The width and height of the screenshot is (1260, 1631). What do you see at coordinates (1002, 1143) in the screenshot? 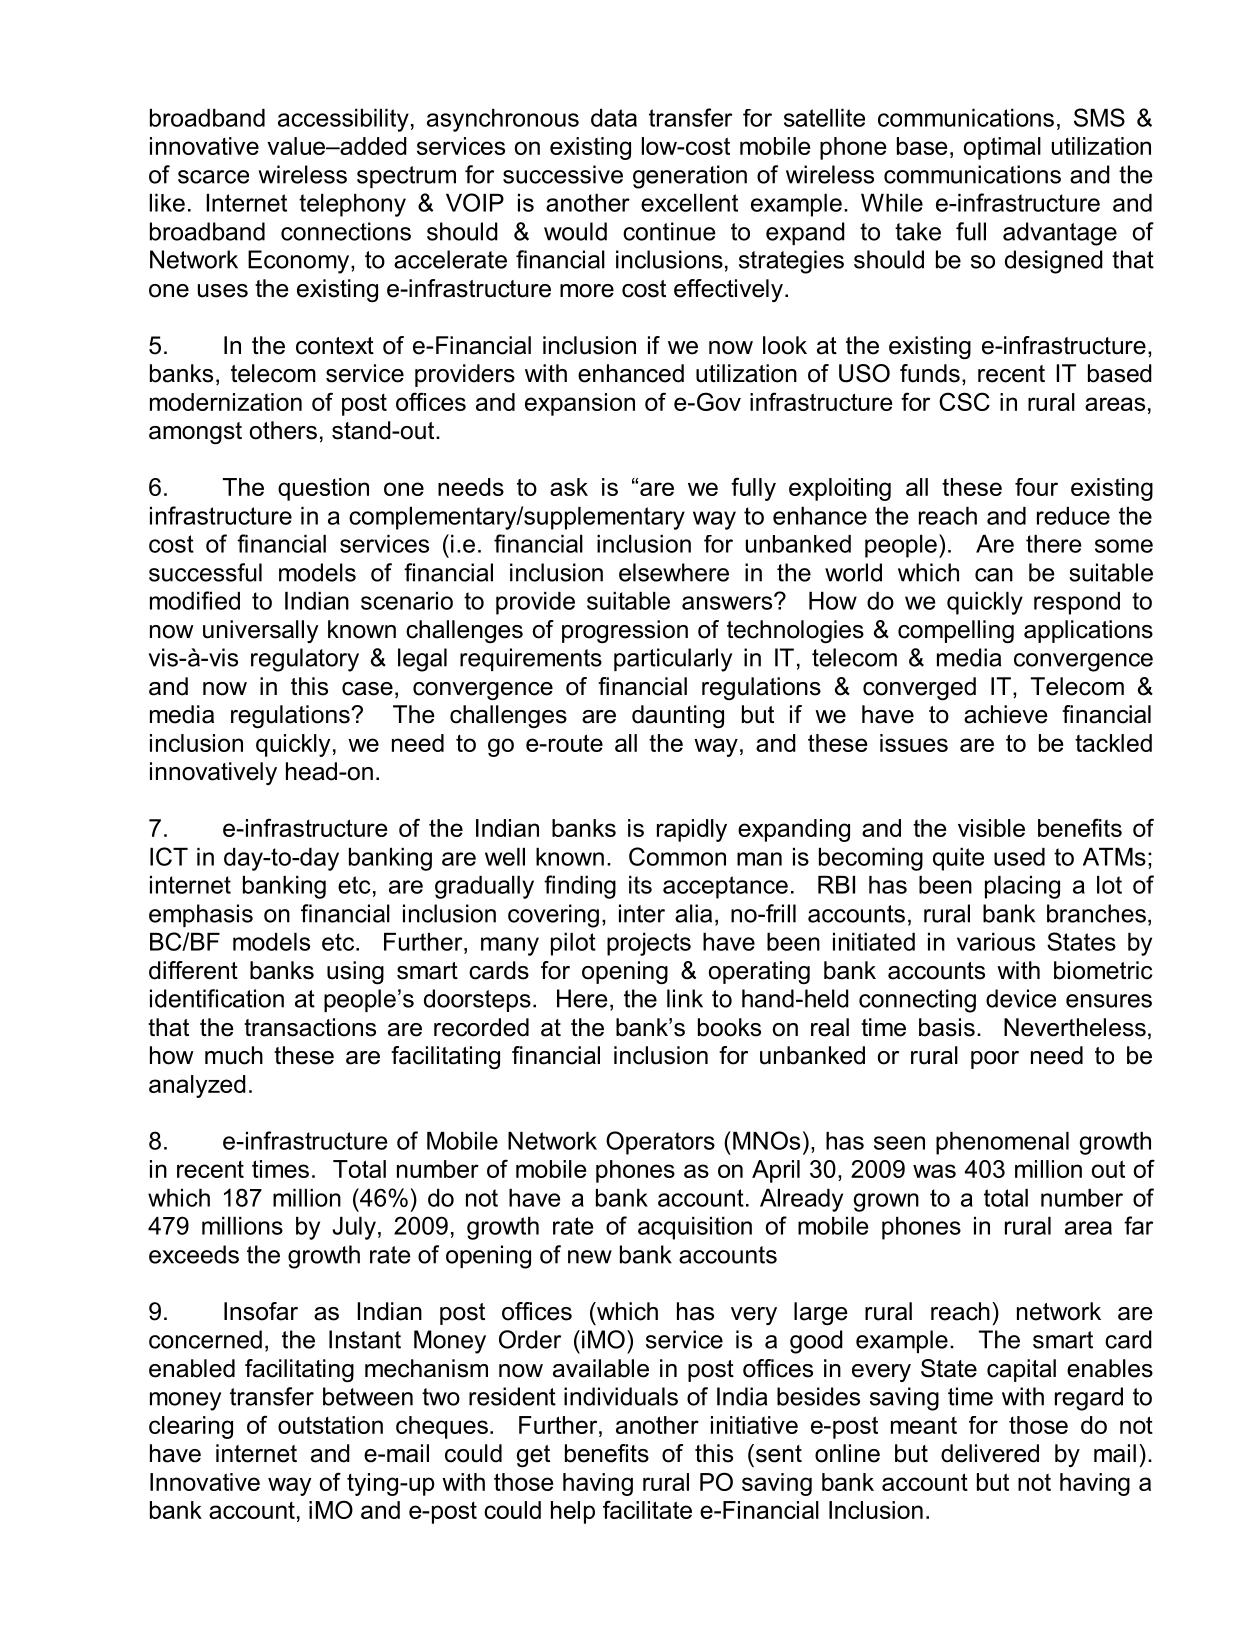
I see `phenomenal` at bounding box center [1002, 1143].
